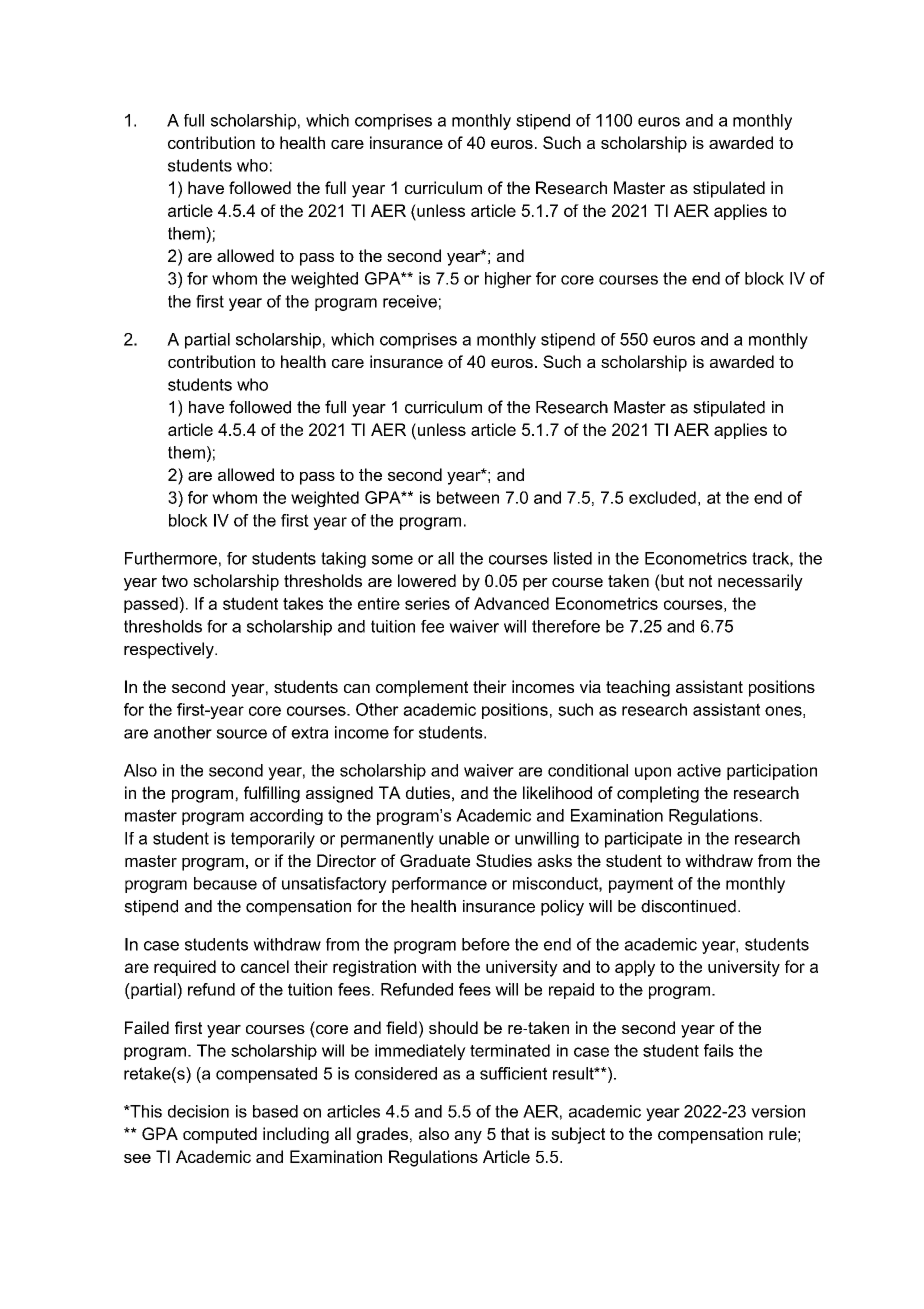  Describe the element at coordinates (688, 906) in the page. I see `discontinued` at that location.
